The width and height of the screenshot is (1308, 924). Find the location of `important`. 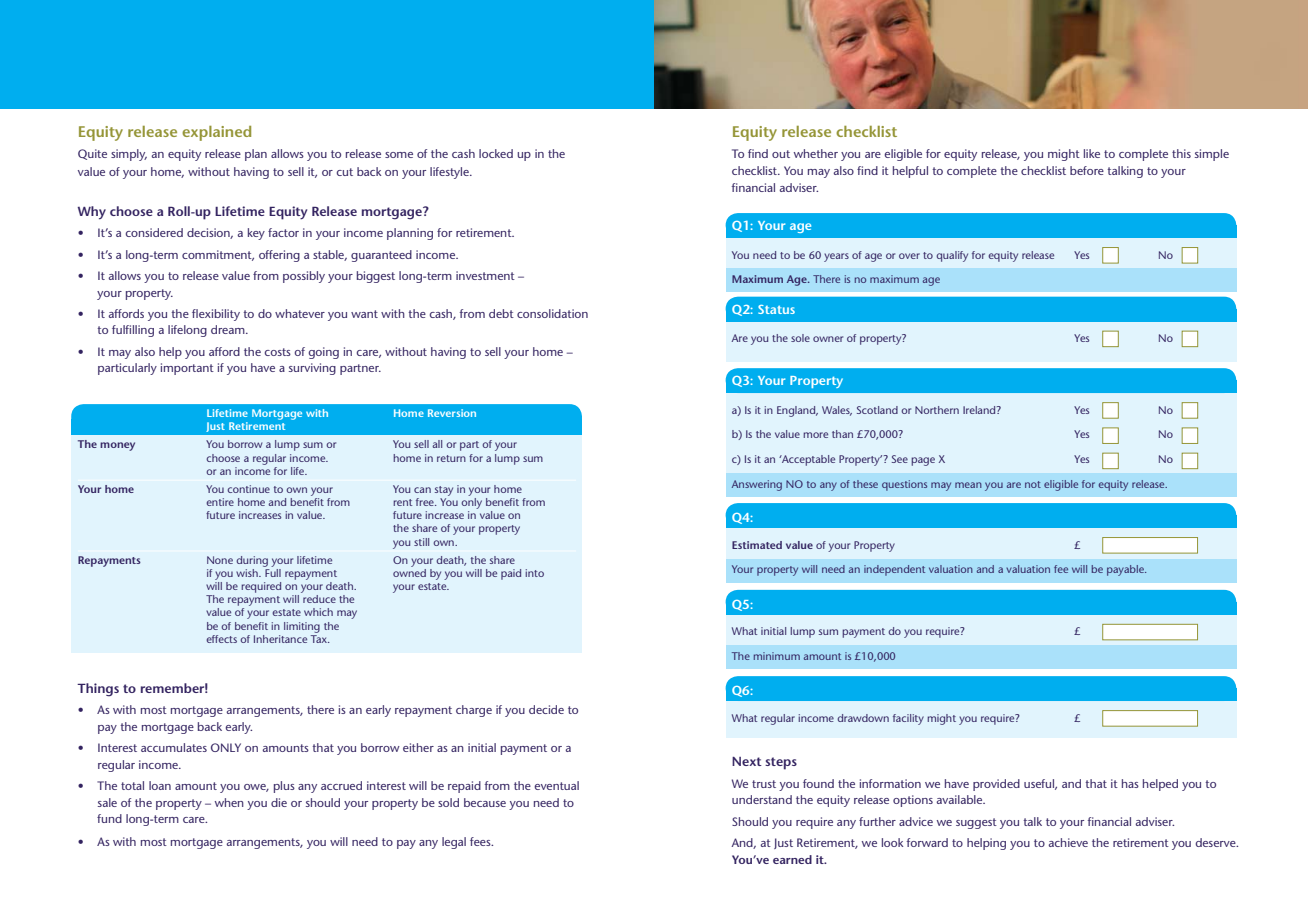

important is located at coordinates (187, 369).
